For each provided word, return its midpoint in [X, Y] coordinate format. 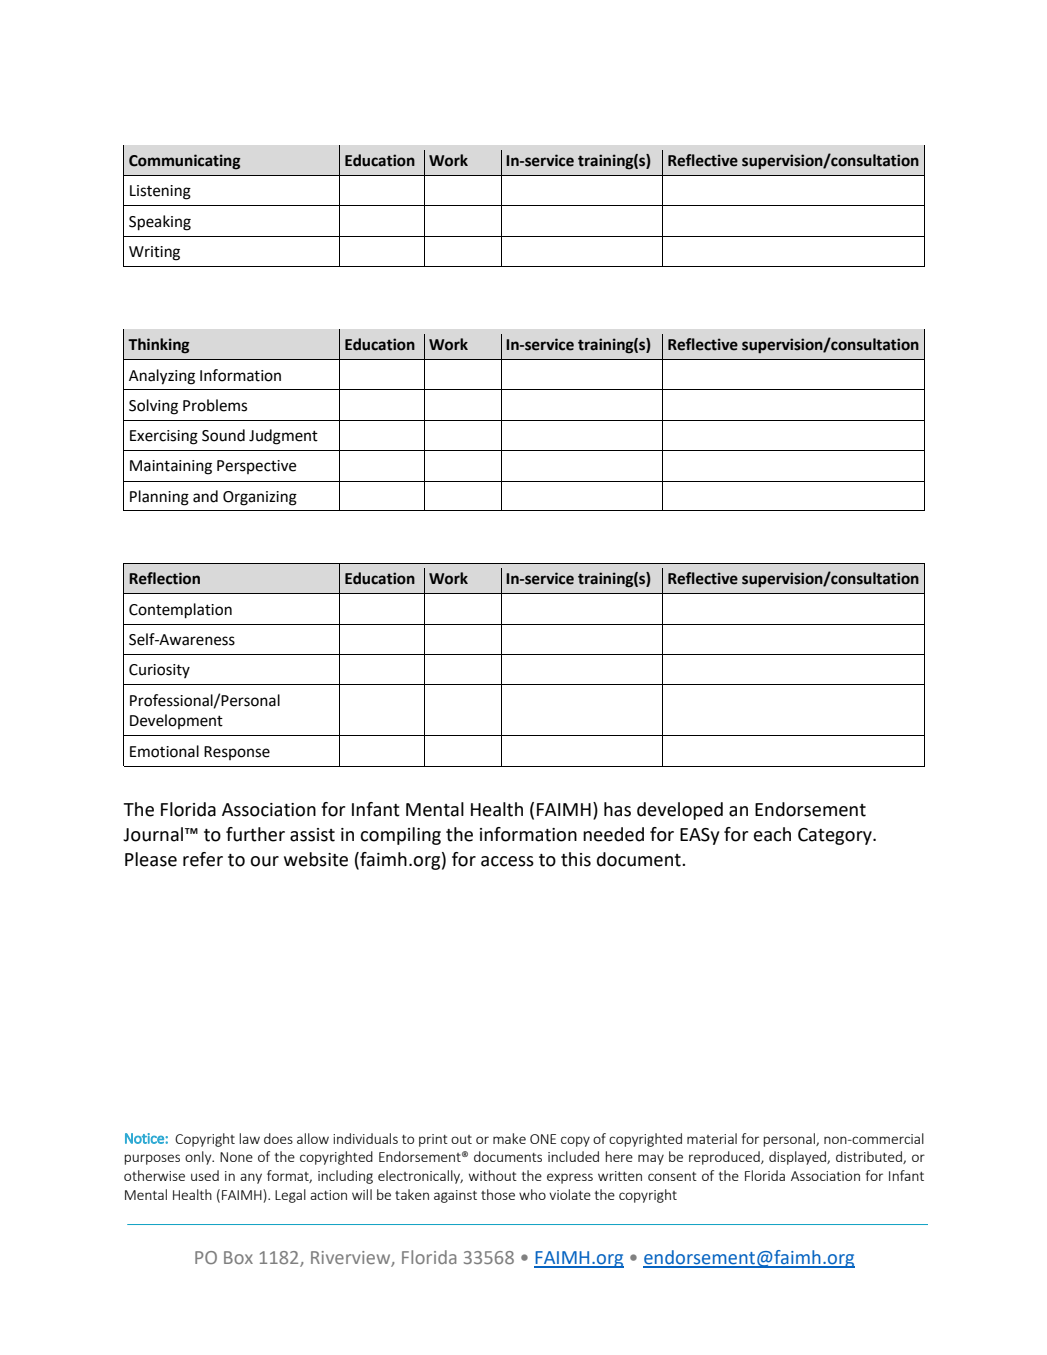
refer [203, 859]
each [772, 834]
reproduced [725, 1158]
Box [238, 1257]
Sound [223, 435]
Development [176, 721]
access [507, 861]
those [498, 1194]
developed [680, 811]
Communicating [185, 162]
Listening [160, 192]
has [617, 809]
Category [836, 836]
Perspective [256, 467]
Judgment [283, 437]
